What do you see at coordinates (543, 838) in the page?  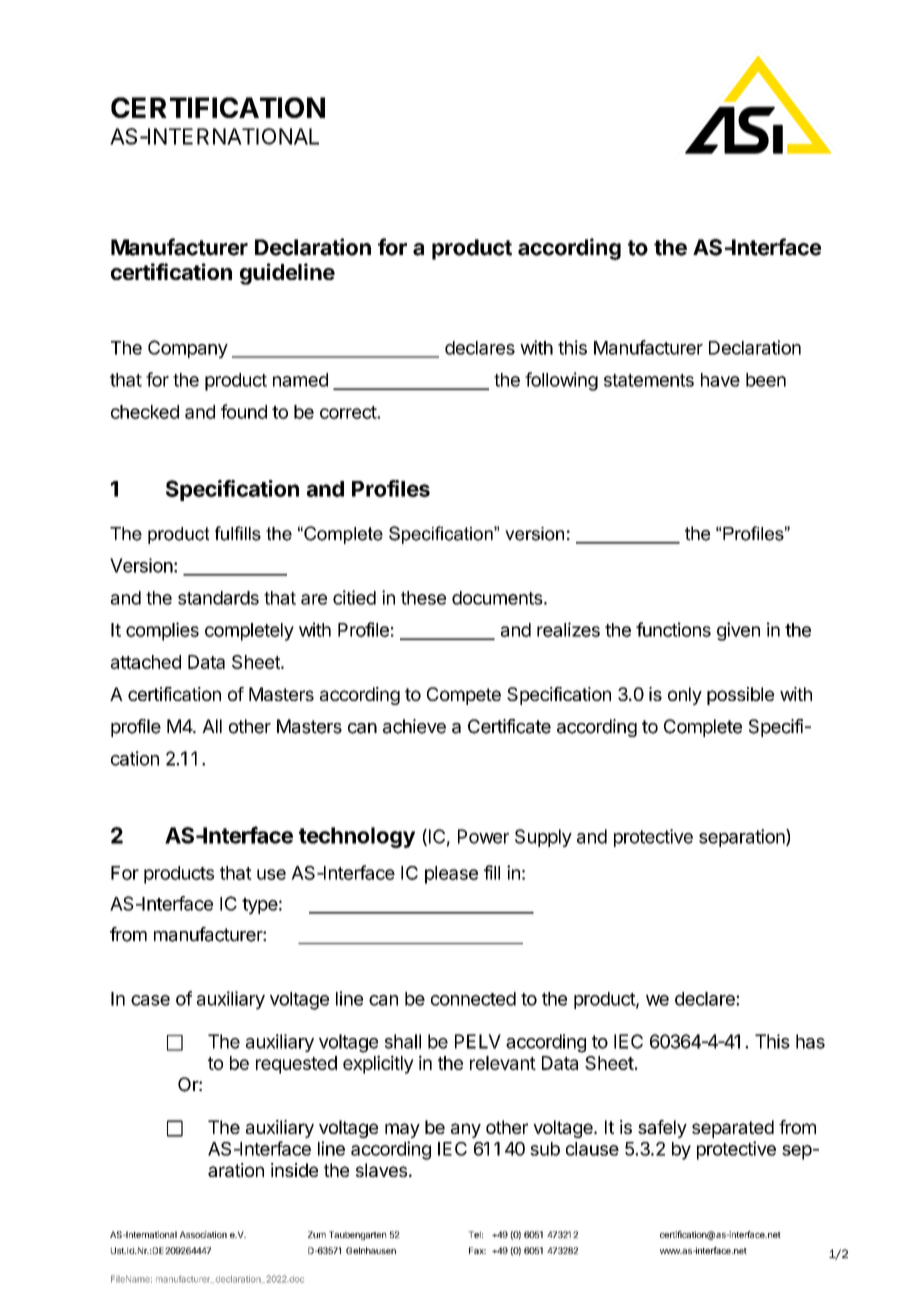 I see `Supply` at bounding box center [543, 838].
